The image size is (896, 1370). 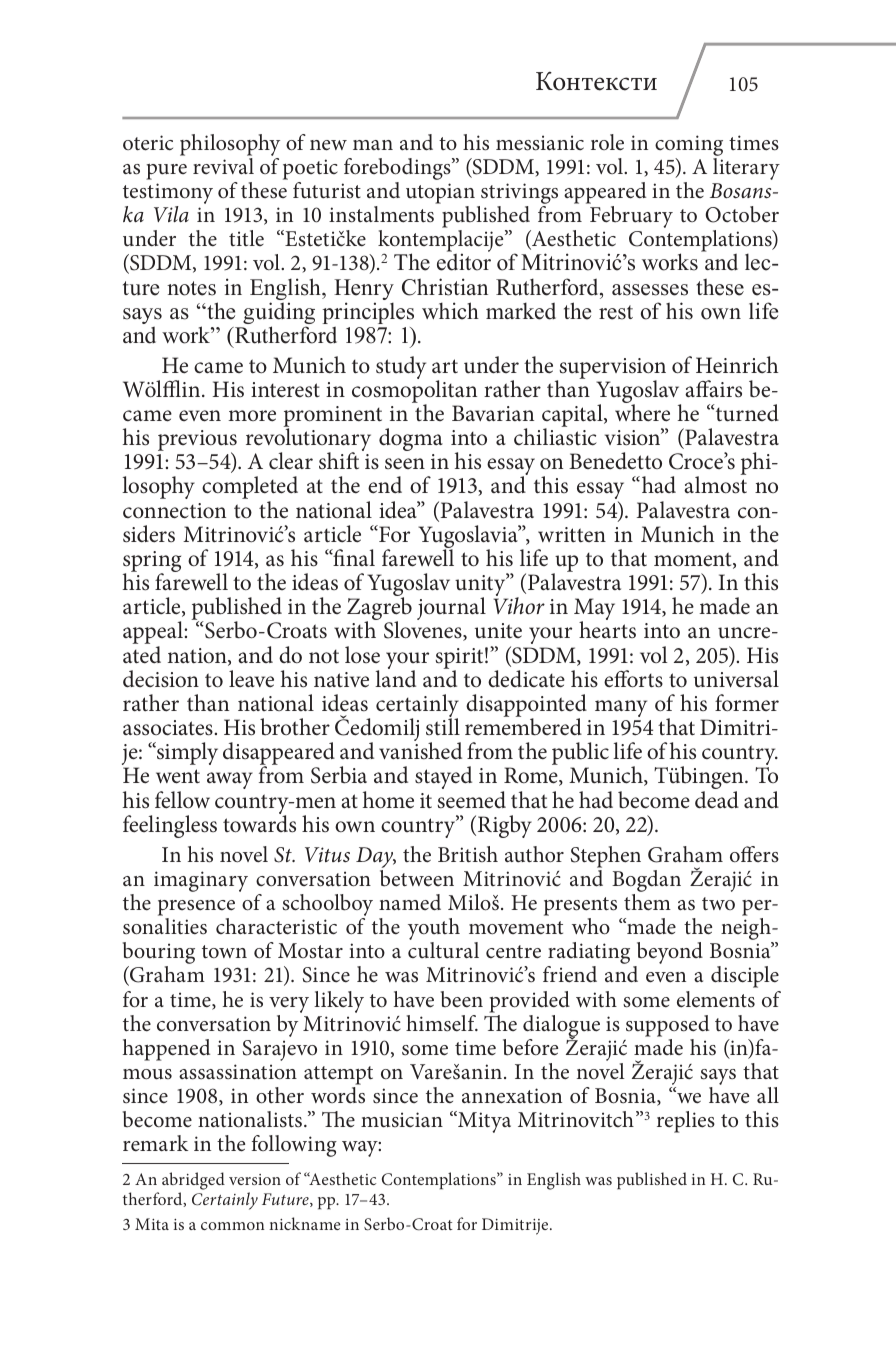 I want to click on revival, so click(x=223, y=166).
